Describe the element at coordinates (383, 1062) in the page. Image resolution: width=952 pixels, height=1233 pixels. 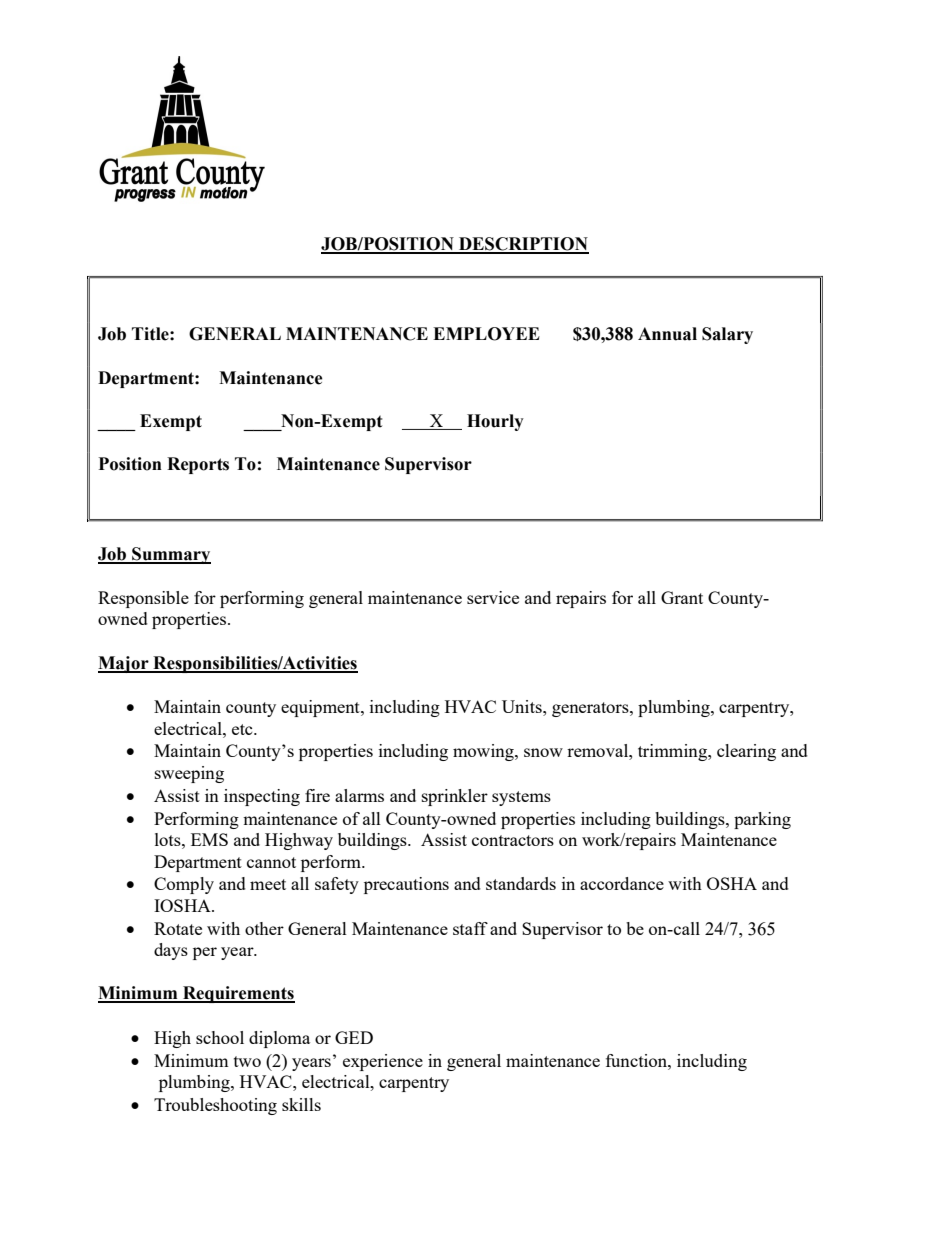
I see `experience` at that location.
